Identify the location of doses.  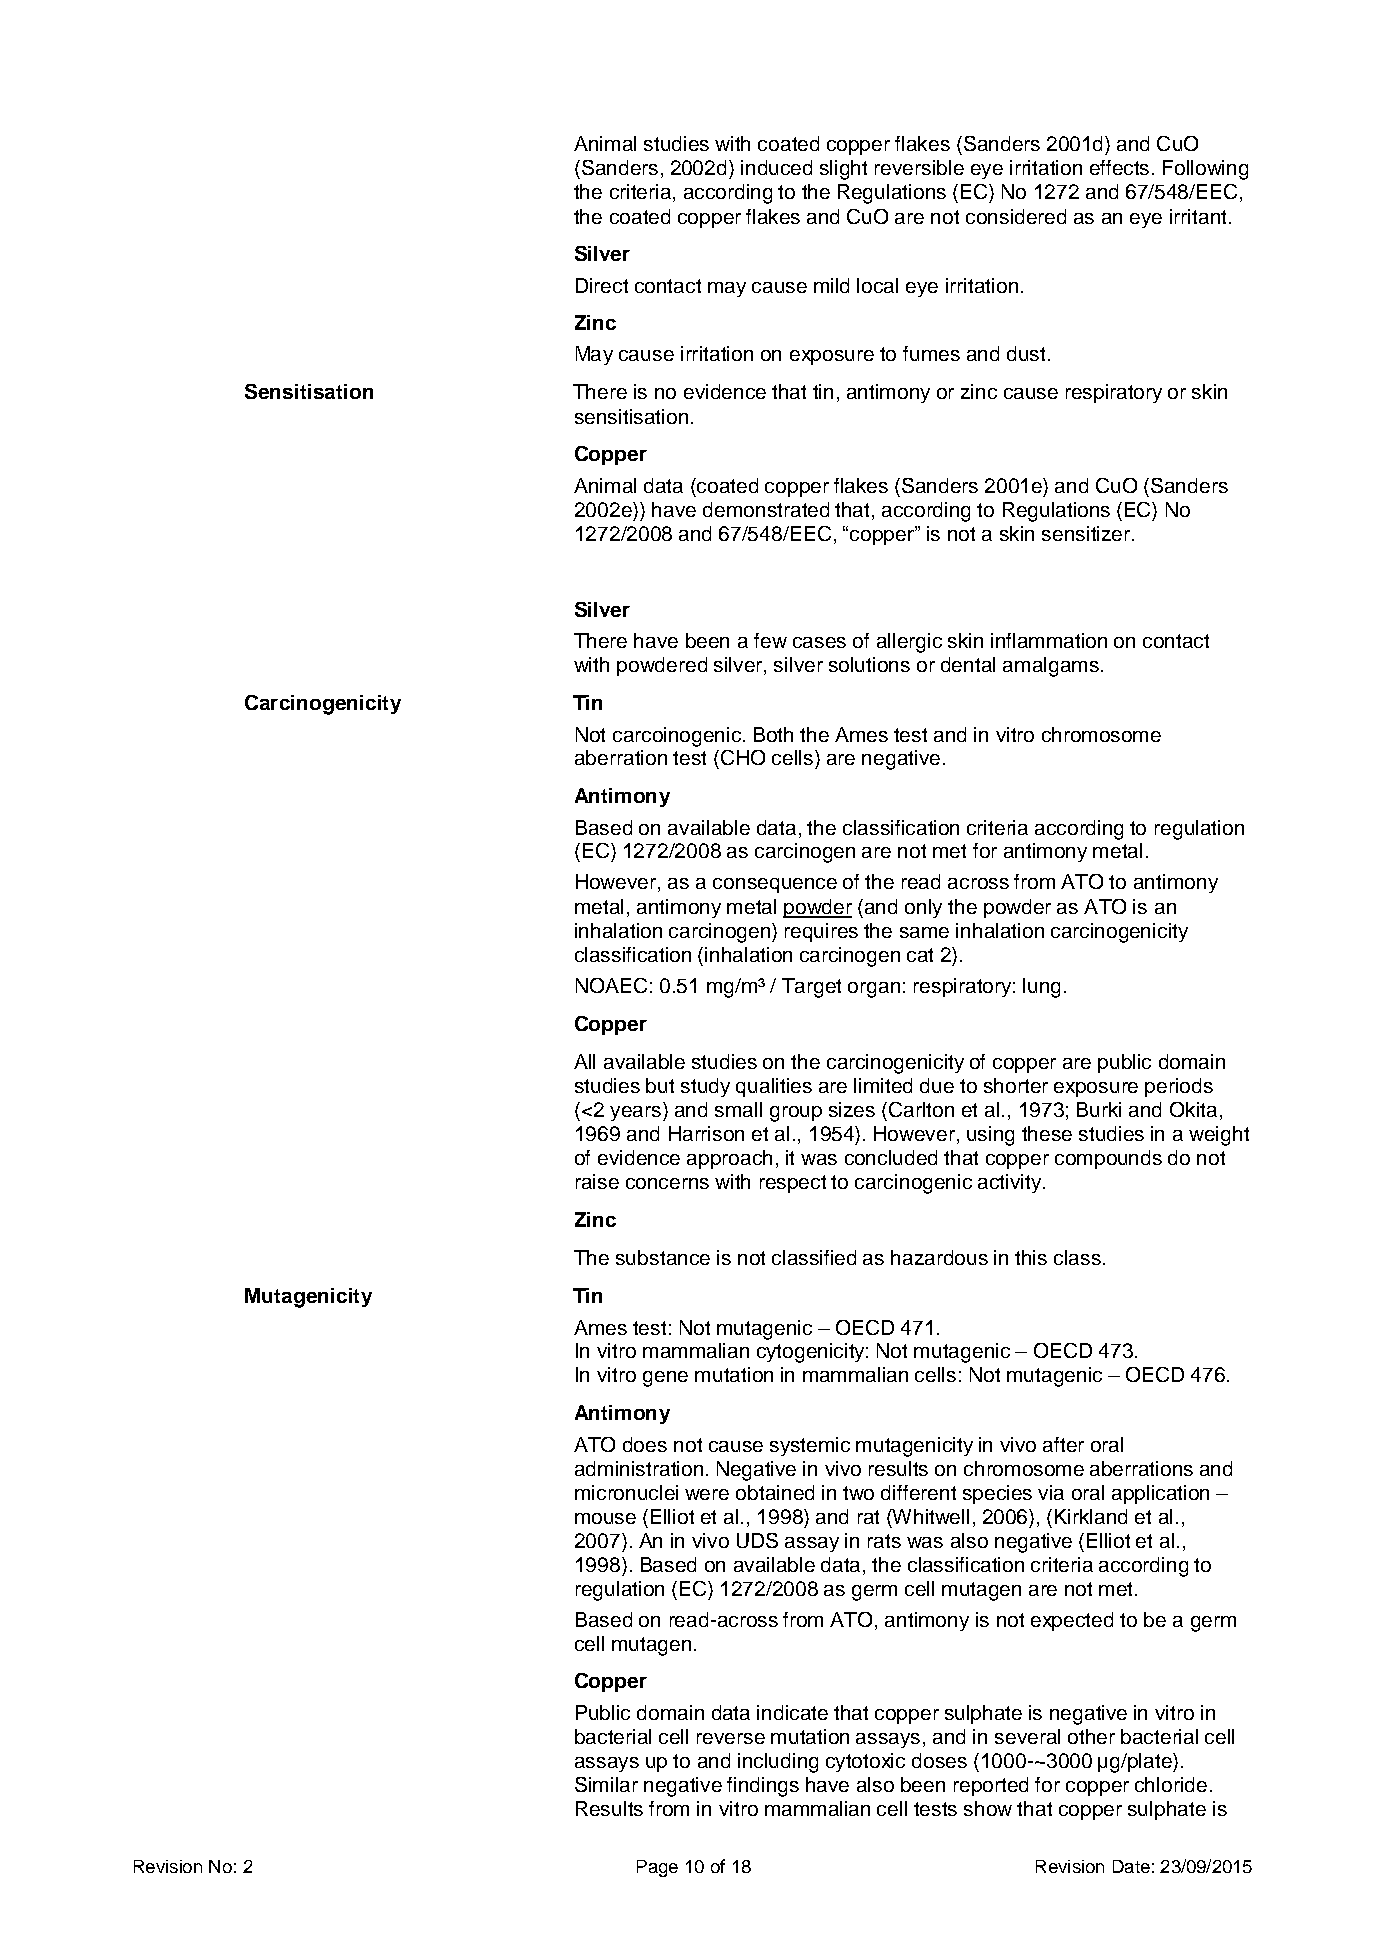
(939, 1760).
